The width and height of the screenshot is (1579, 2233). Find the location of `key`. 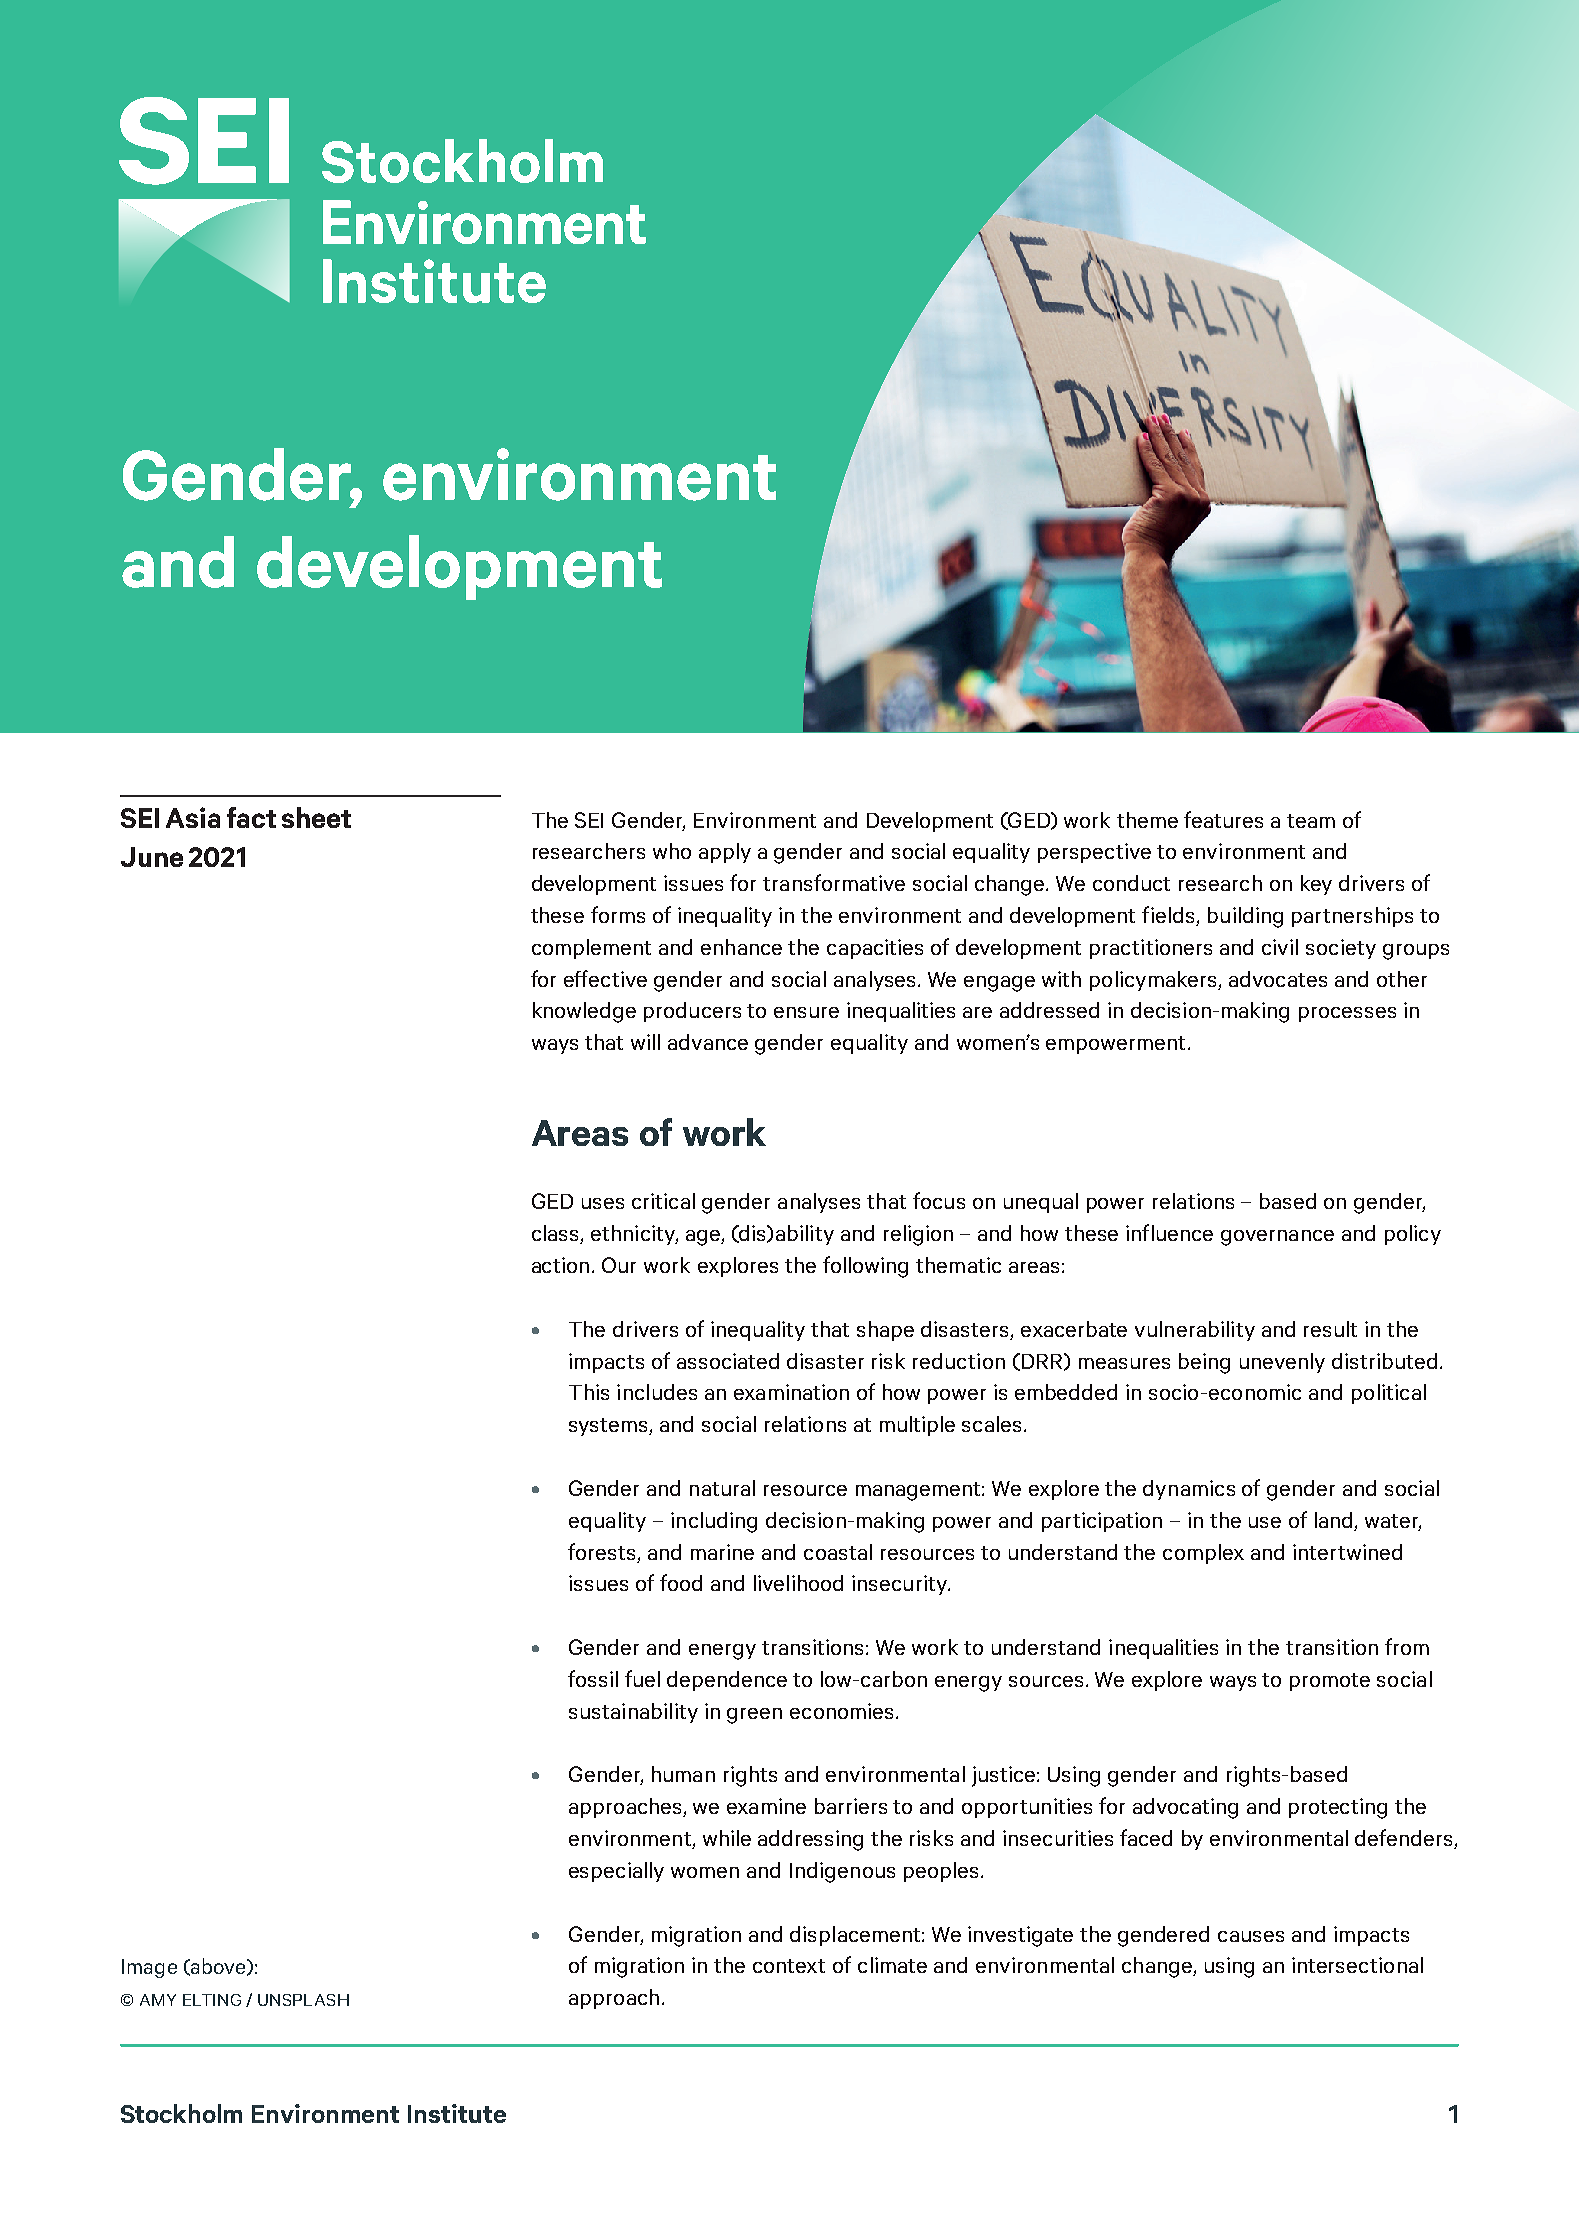

key is located at coordinates (1316, 885).
